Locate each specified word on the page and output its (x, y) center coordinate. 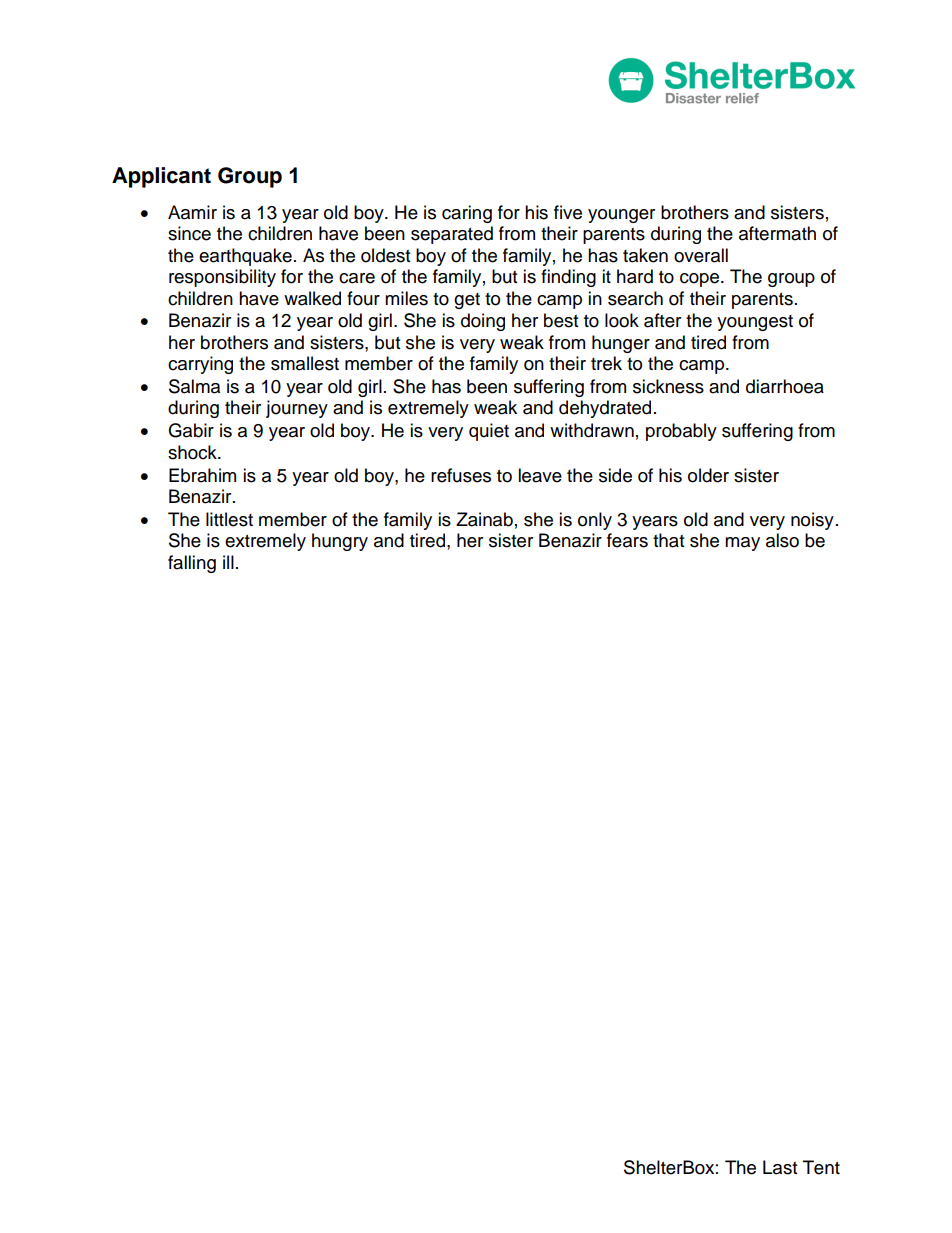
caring (467, 214)
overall (701, 255)
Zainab (484, 519)
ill (228, 562)
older (708, 475)
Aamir (192, 212)
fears (627, 540)
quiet (489, 432)
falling (192, 564)
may (742, 544)
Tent (821, 1167)
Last (780, 1167)
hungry (340, 542)
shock (193, 452)
